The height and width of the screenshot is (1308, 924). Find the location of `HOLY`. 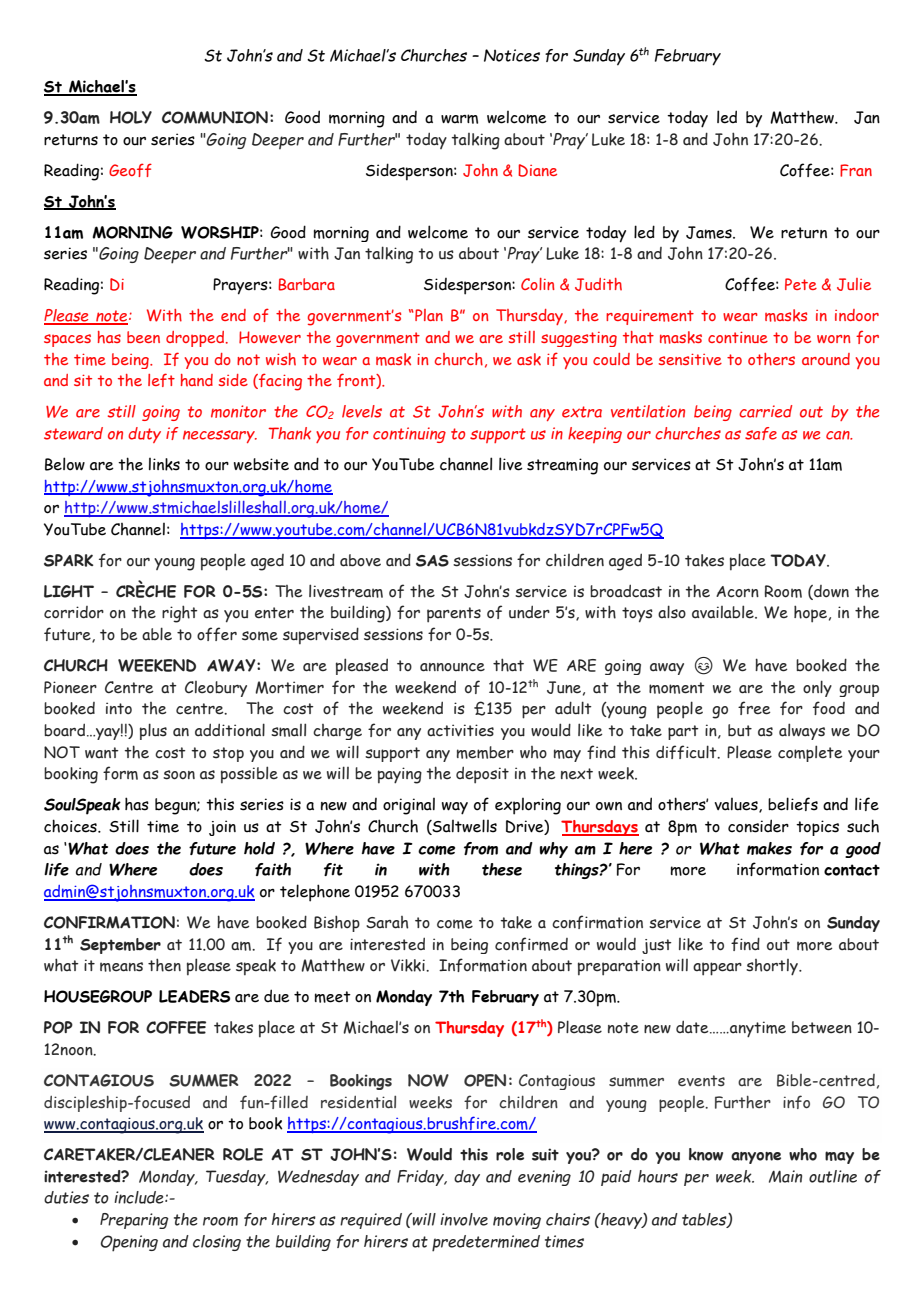

HOLY is located at coordinates (131, 117).
